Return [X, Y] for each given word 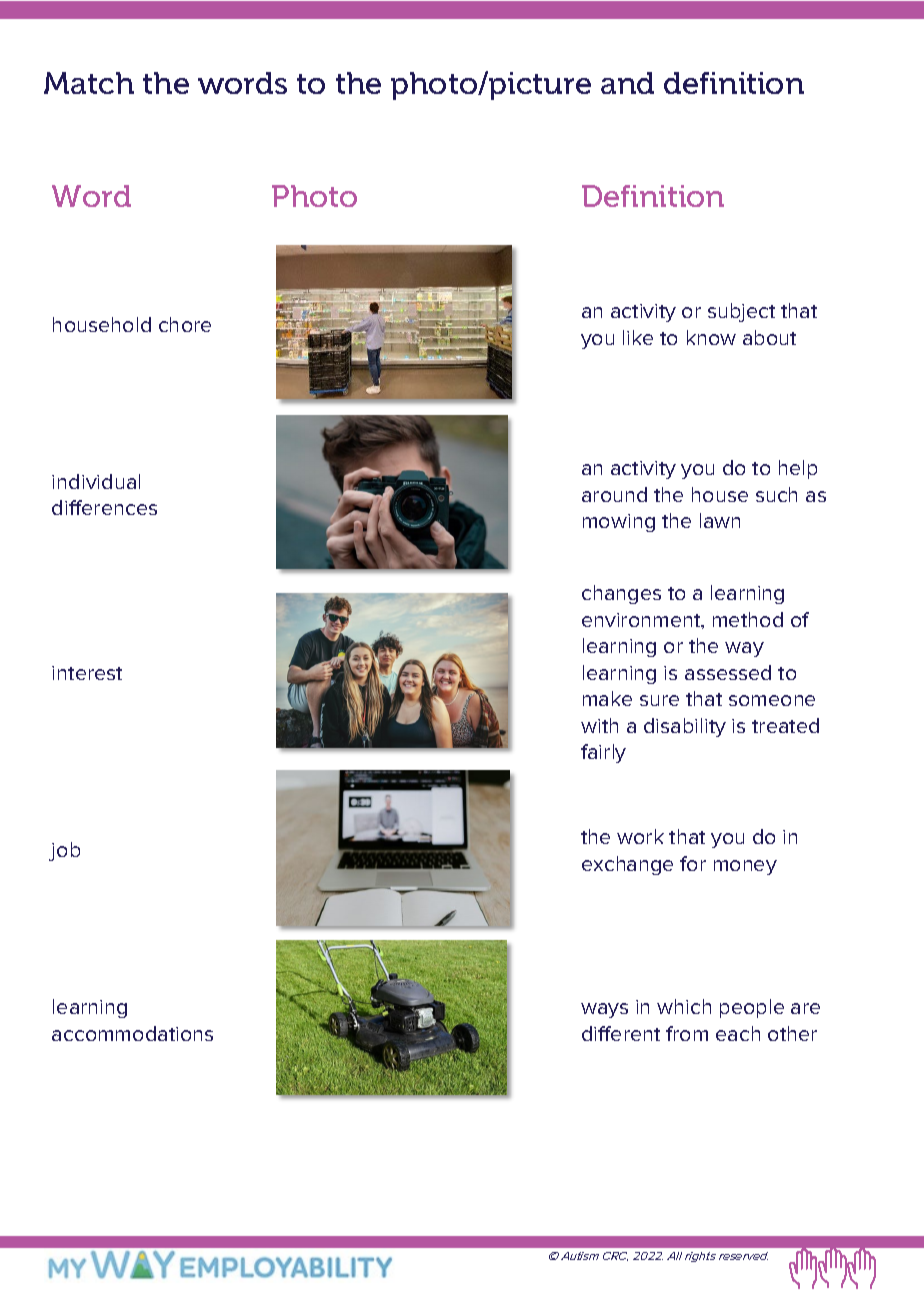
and [627, 83]
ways [604, 1010]
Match [89, 83]
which [684, 1006]
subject [741, 312]
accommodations [132, 1033]
